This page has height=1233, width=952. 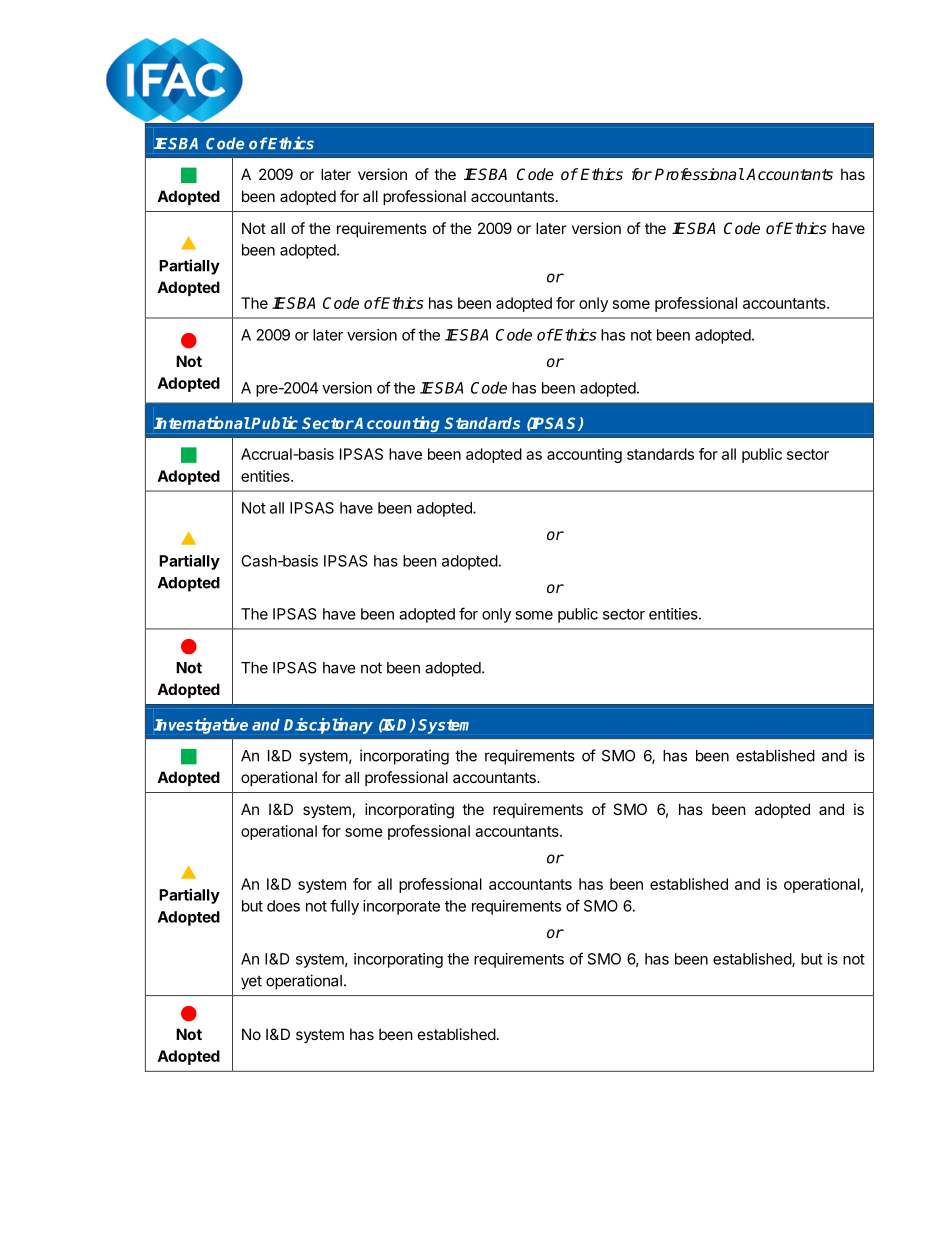 What do you see at coordinates (344, 907) in the page?
I see `fully` at bounding box center [344, 907].
